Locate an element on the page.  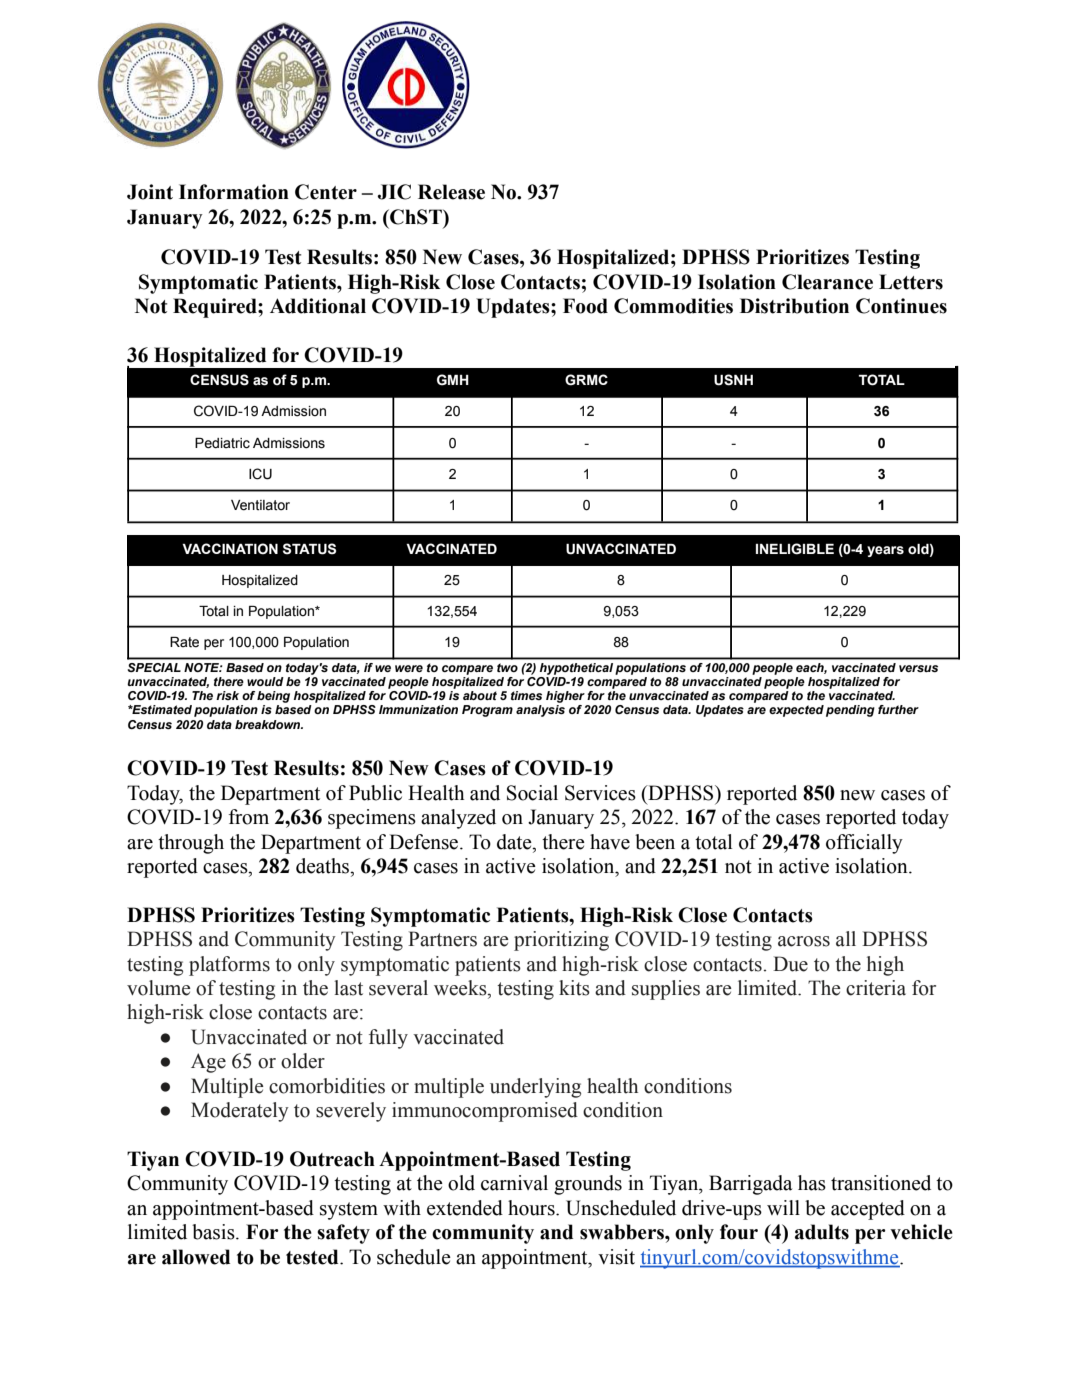
versus is located at coordinates (918, 668).
